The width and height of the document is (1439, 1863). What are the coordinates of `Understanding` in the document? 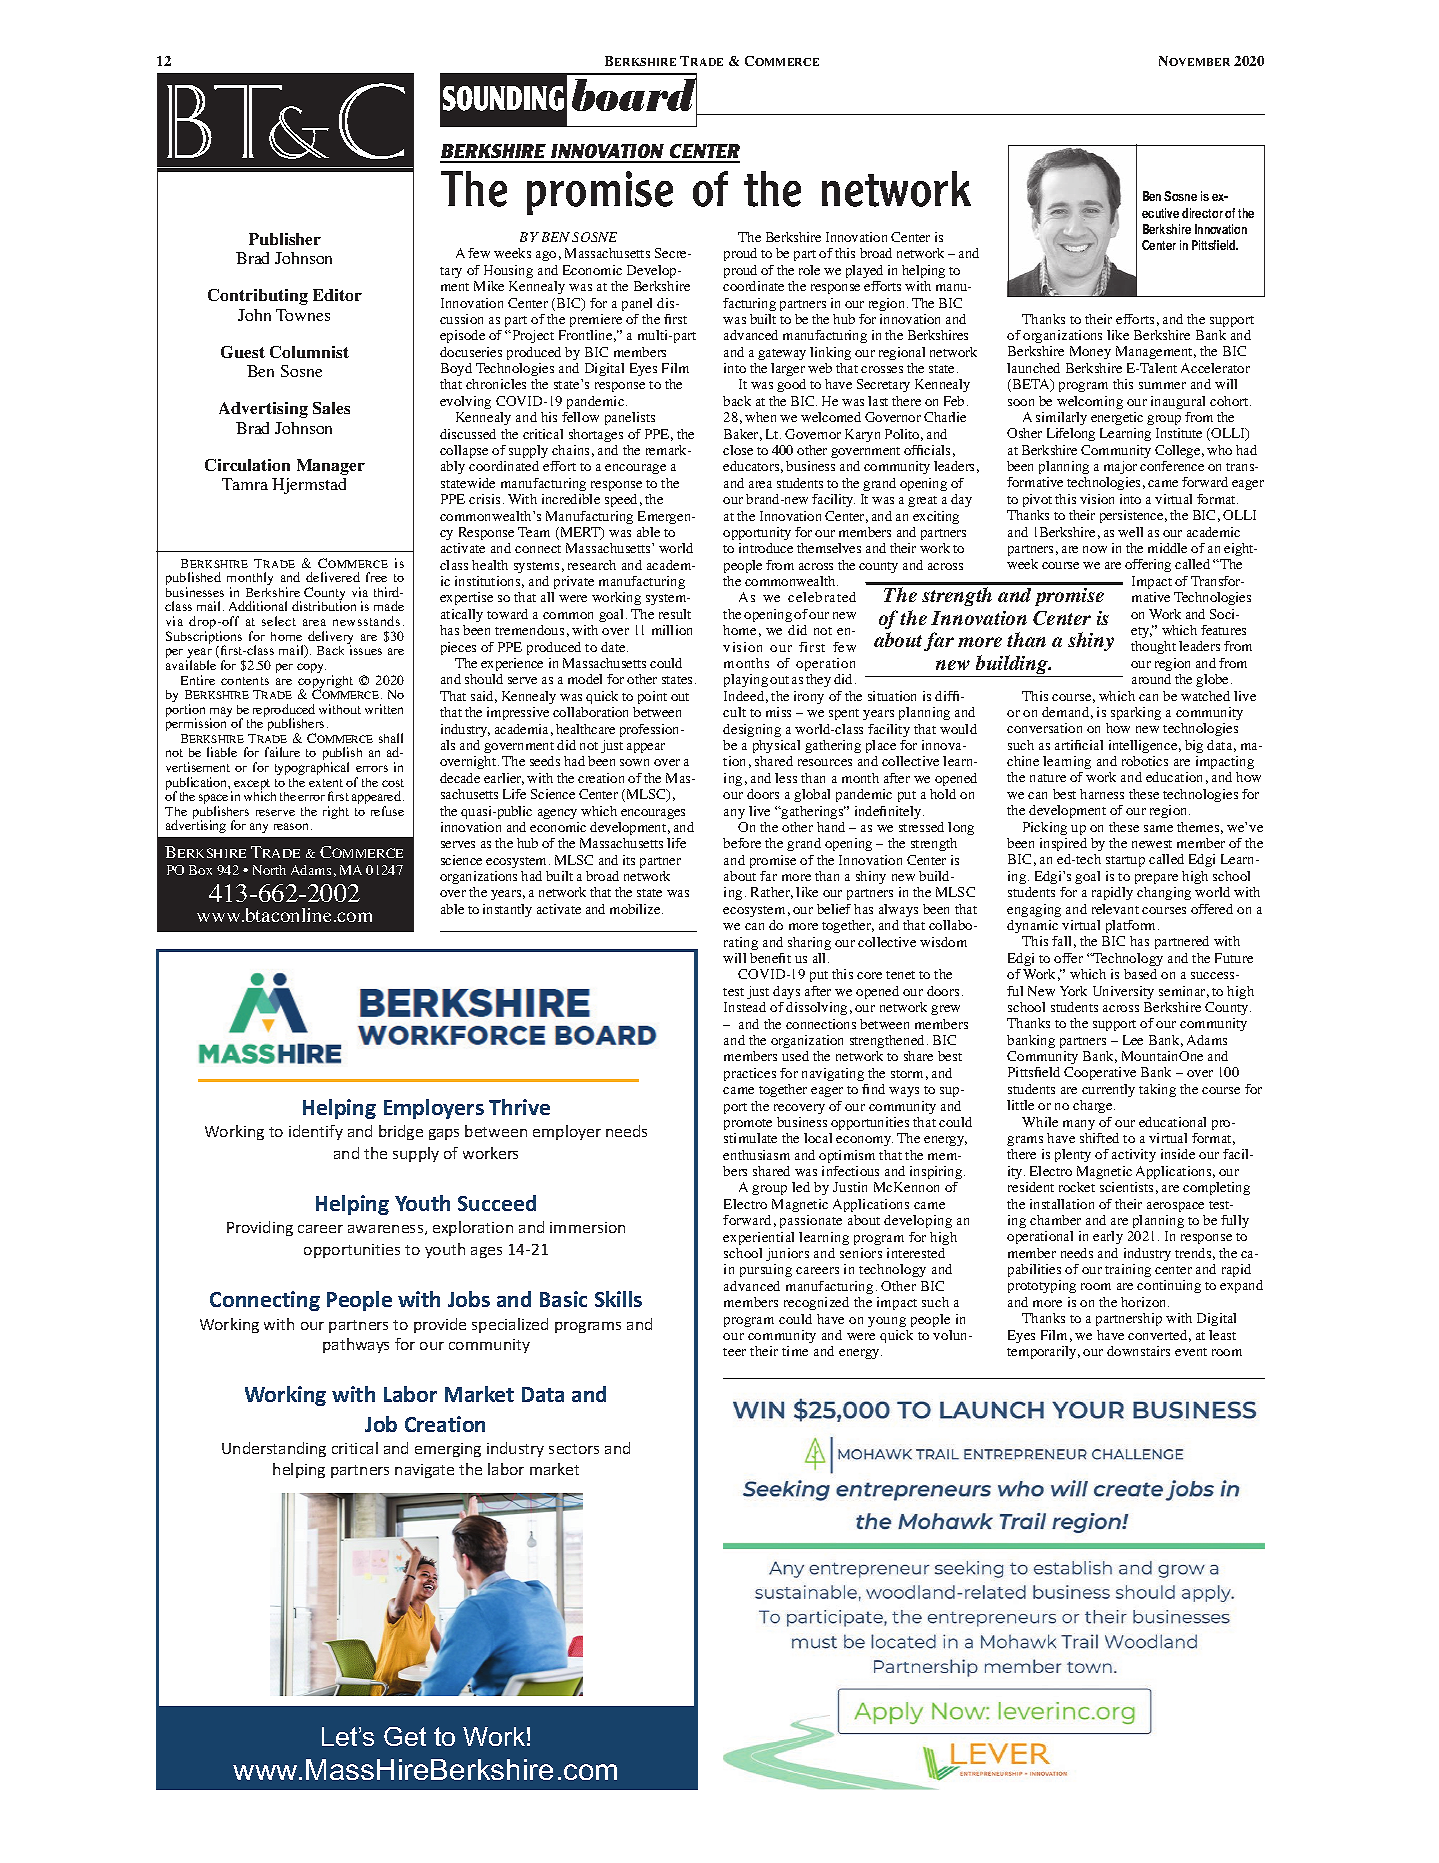 It's located at (274, 1449).
